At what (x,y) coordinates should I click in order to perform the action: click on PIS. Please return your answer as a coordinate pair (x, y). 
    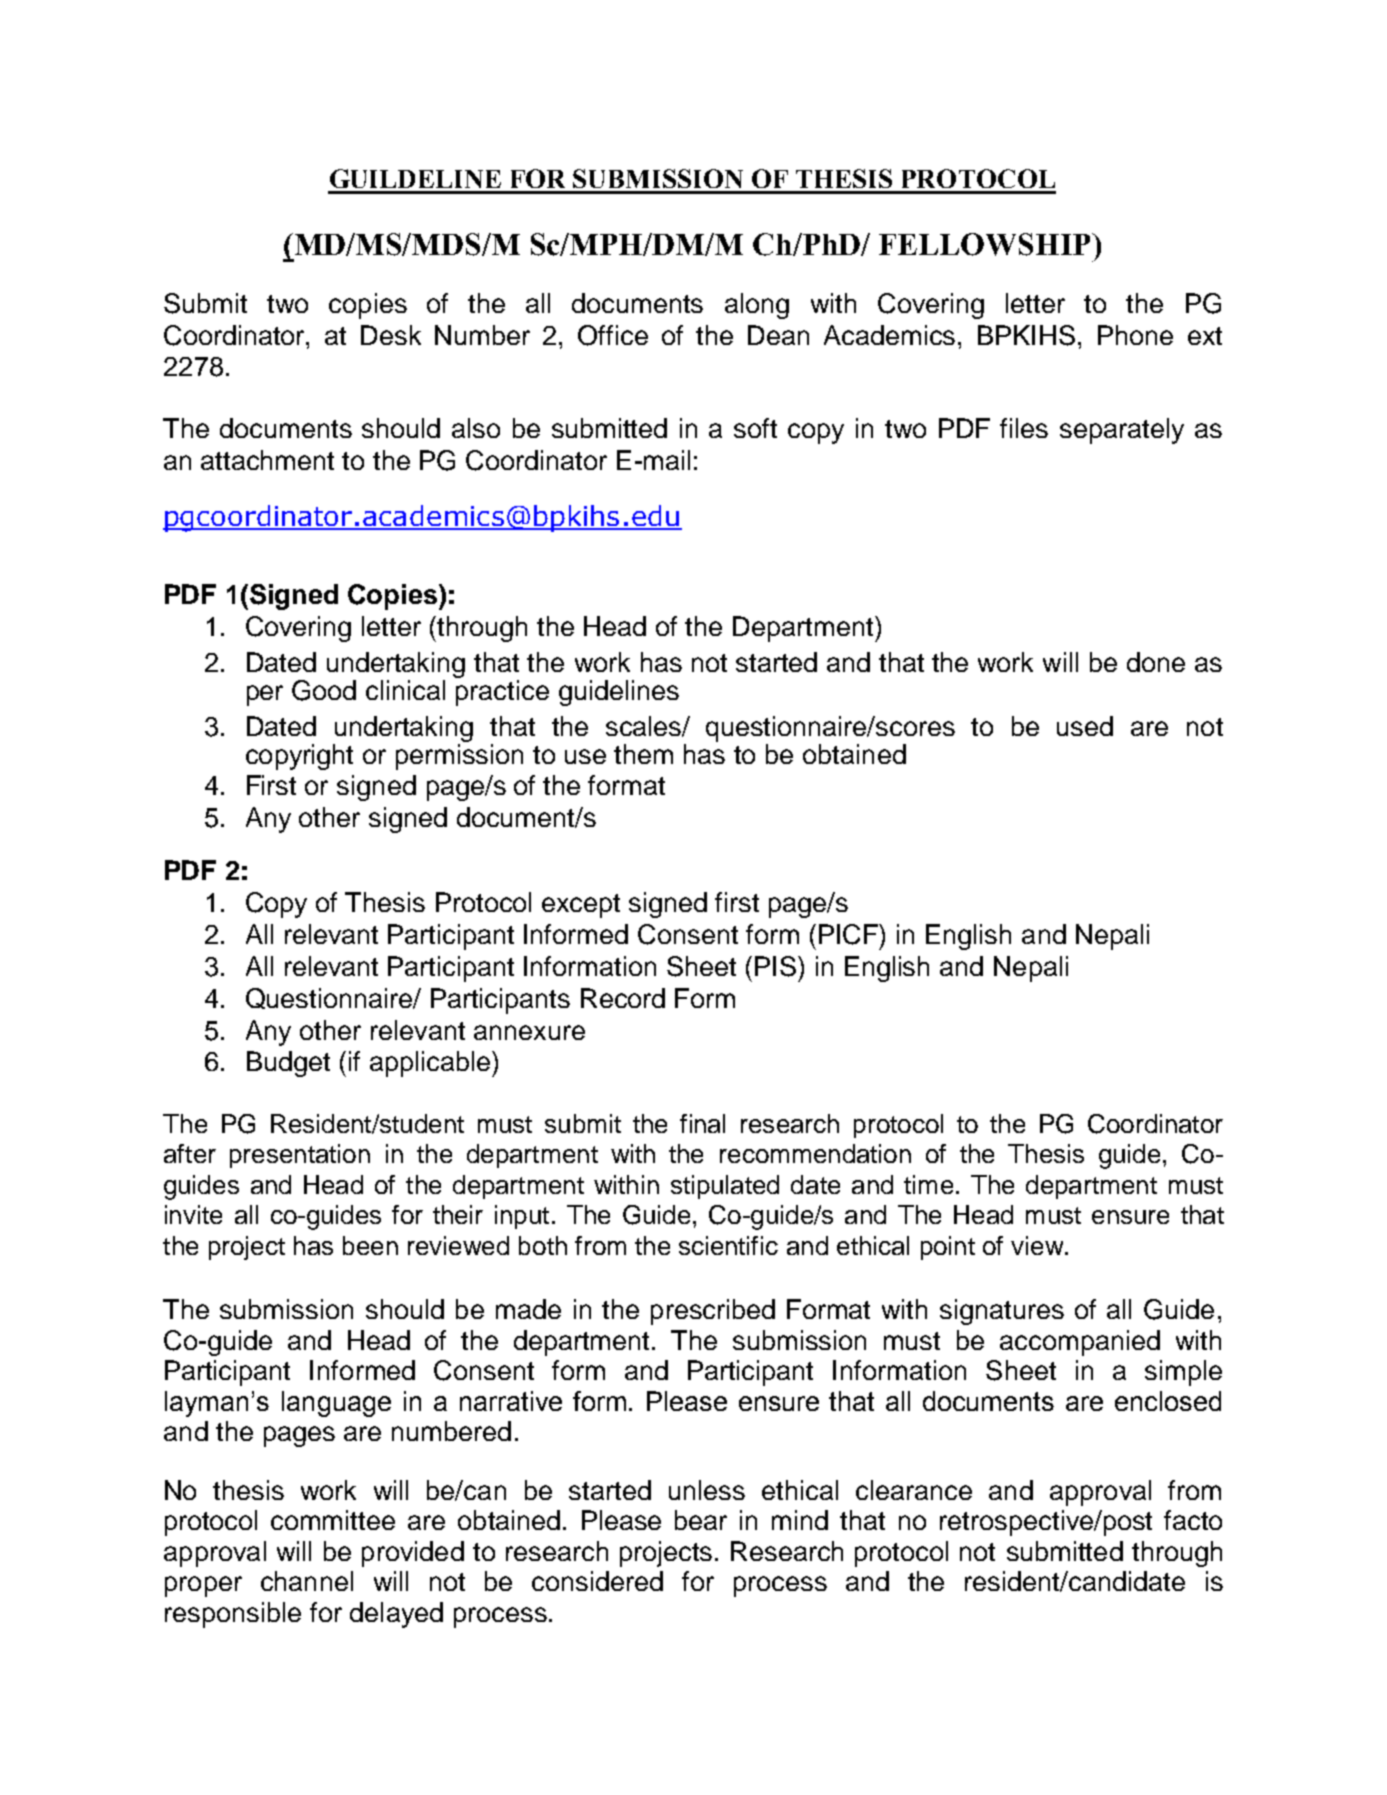
    Looking at the image, I should click on (777, 966).
